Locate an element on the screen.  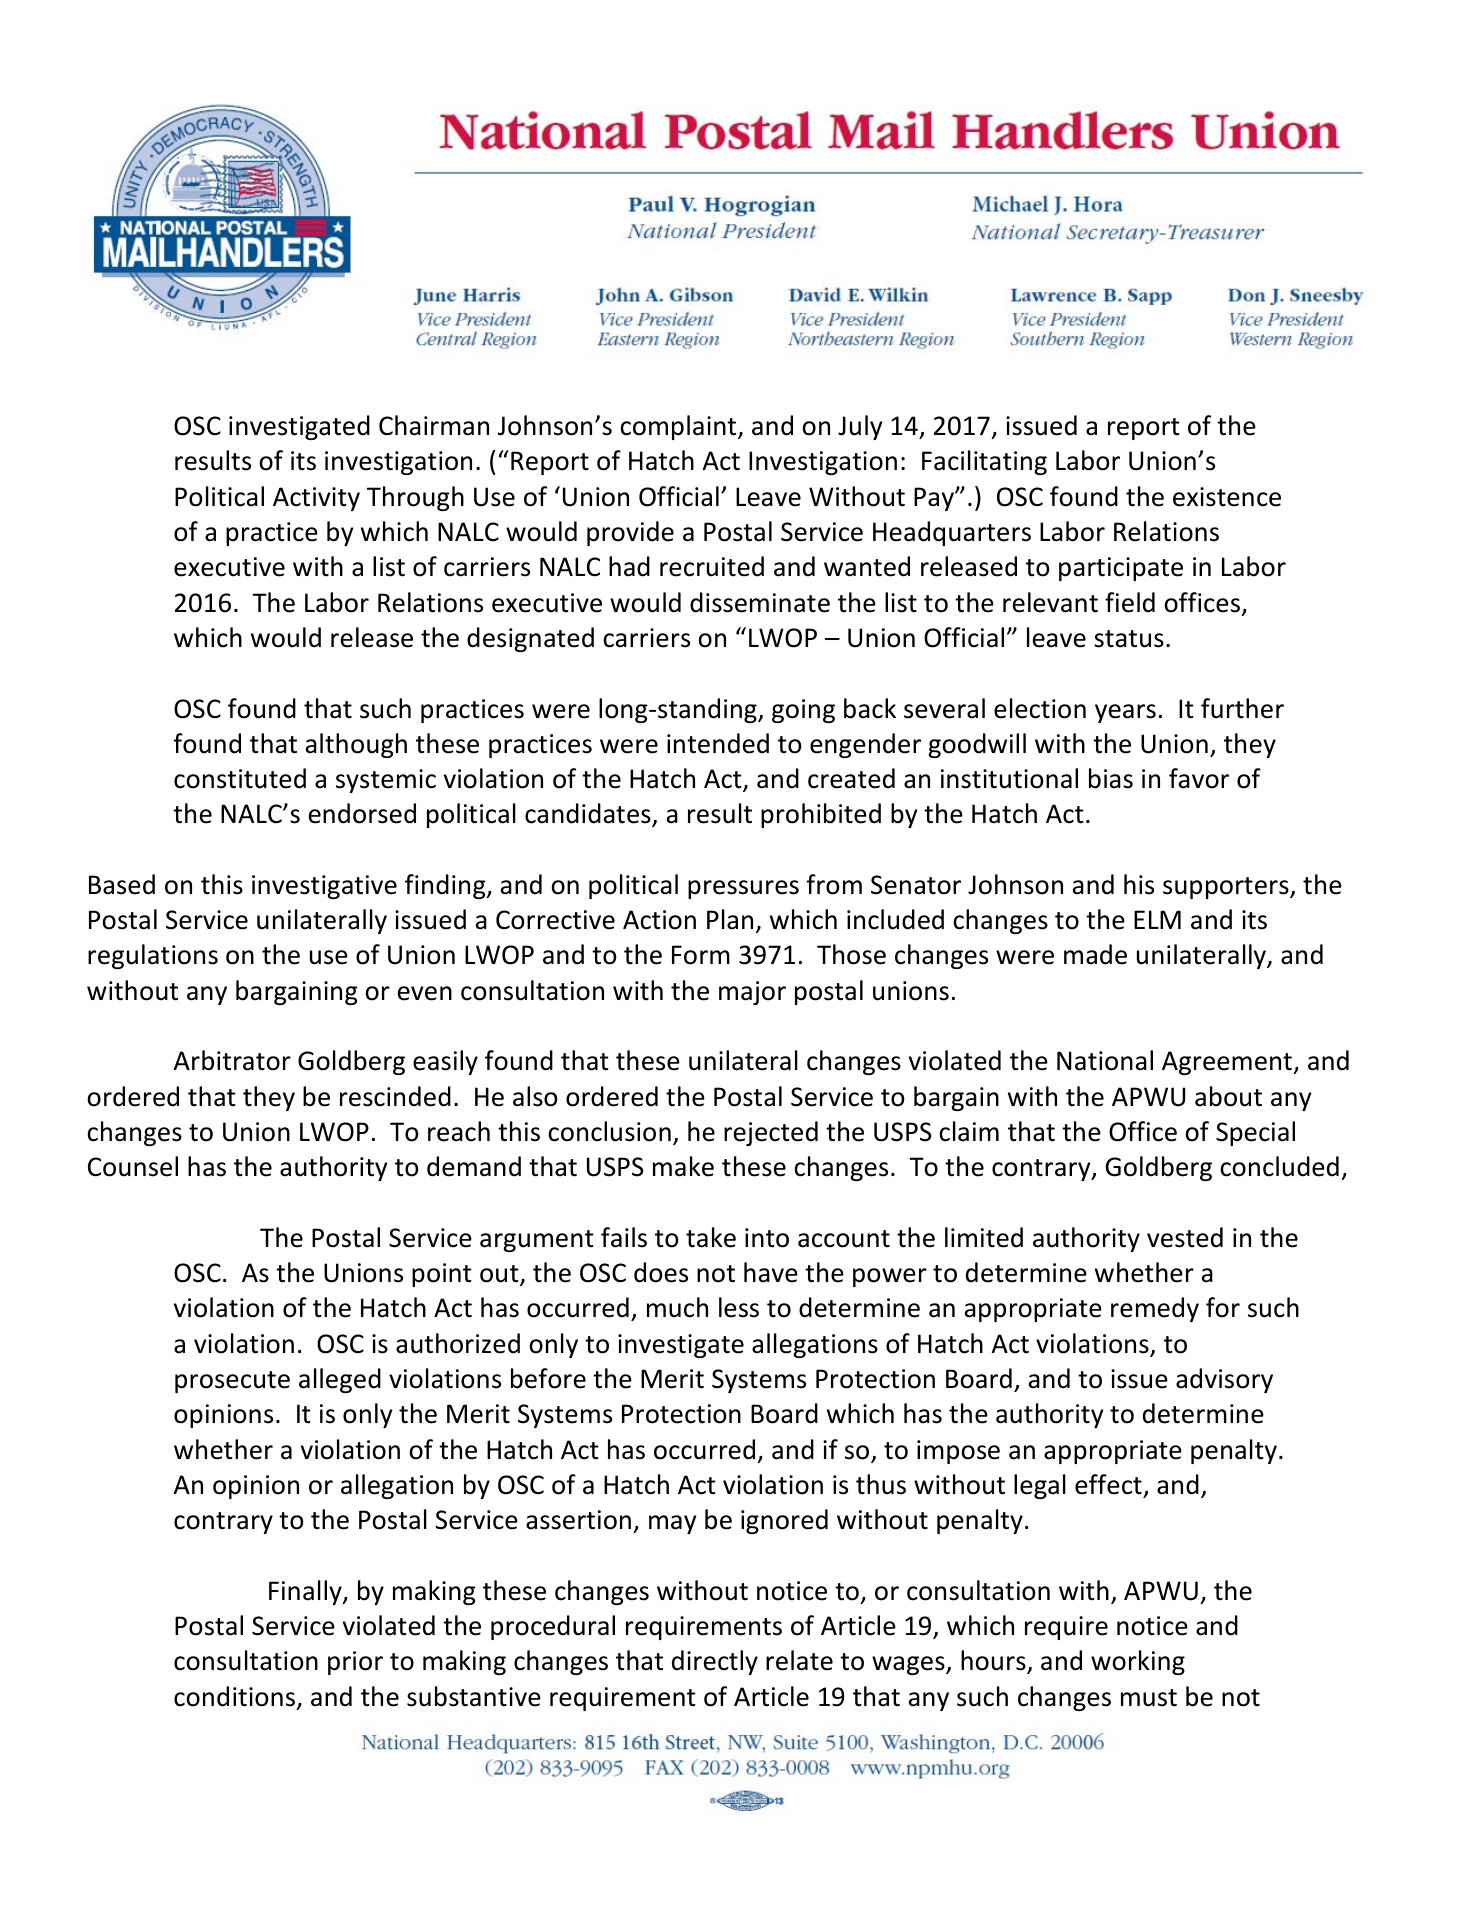
major is located at coordinates (752, 993).
